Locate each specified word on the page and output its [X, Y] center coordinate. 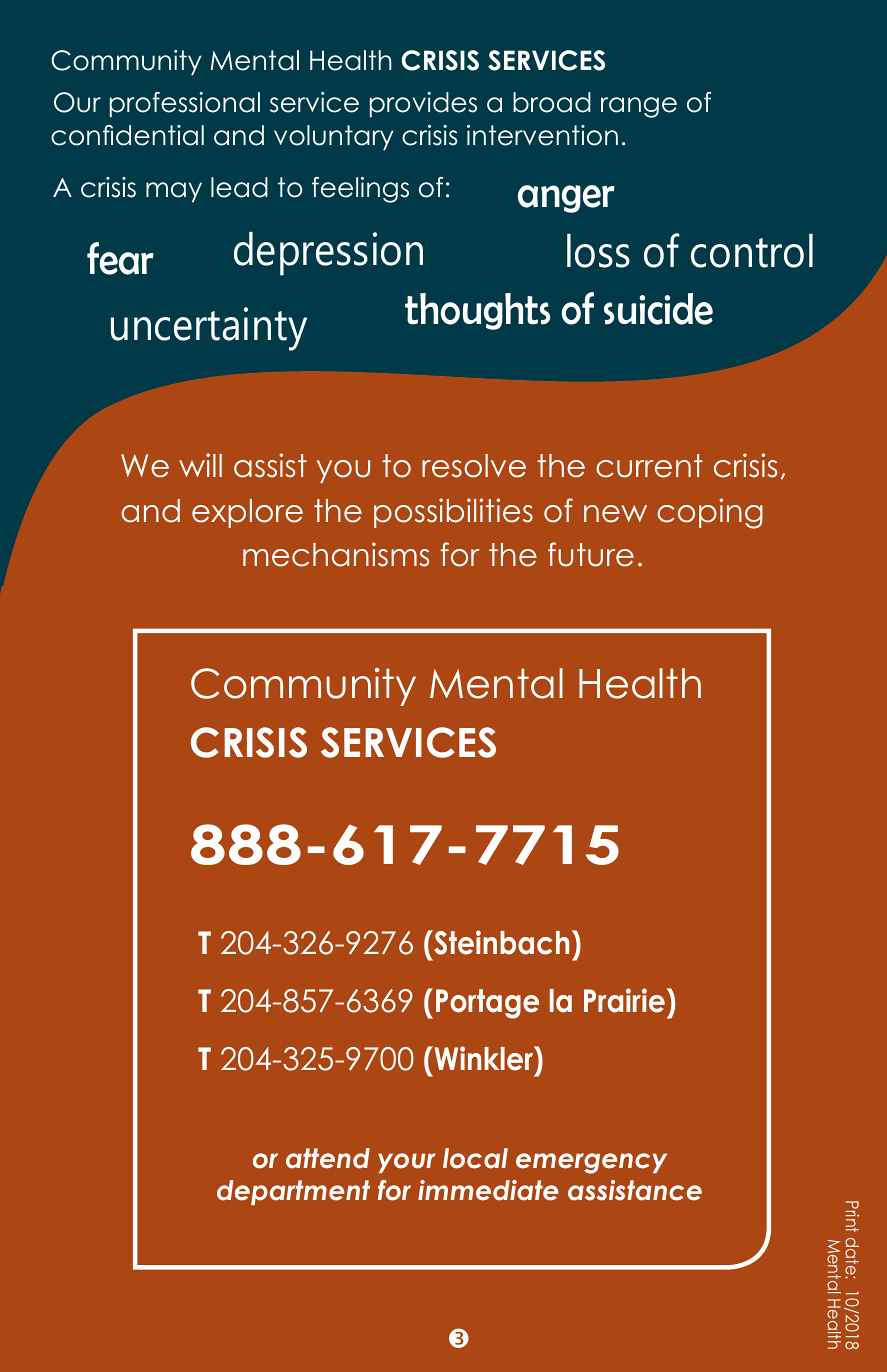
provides [423, 105]
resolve [474, 466]
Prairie [624, 1000]
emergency [591, 1163]
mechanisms [336, 554]
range [639, 107]
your [406, 1163]
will [200, 465]
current [649, 466]
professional [185, 105]
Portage [487, 1004]
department [293, 1192]
